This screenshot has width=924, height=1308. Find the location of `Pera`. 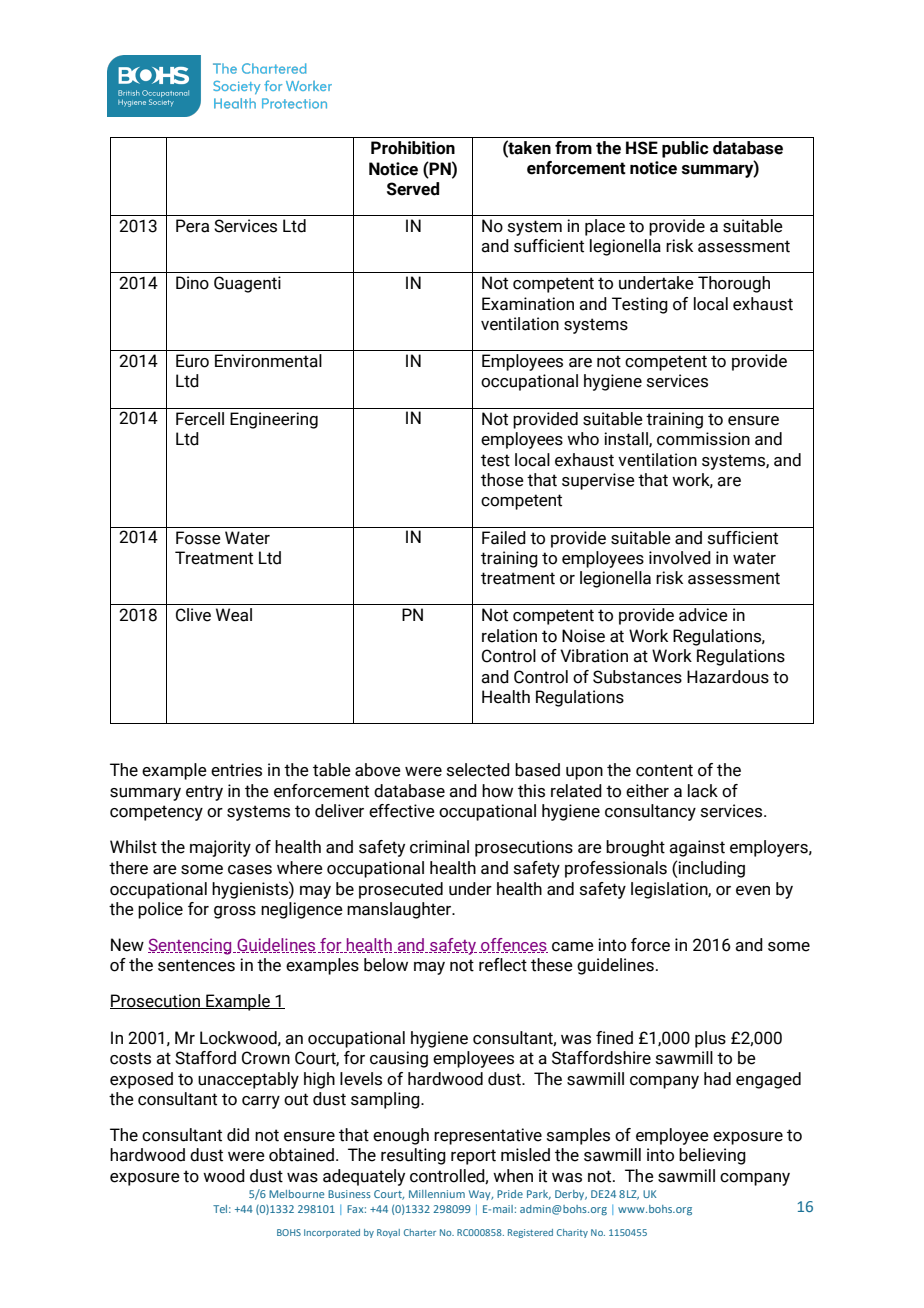

Pera is located at coordinates (192, 226).
